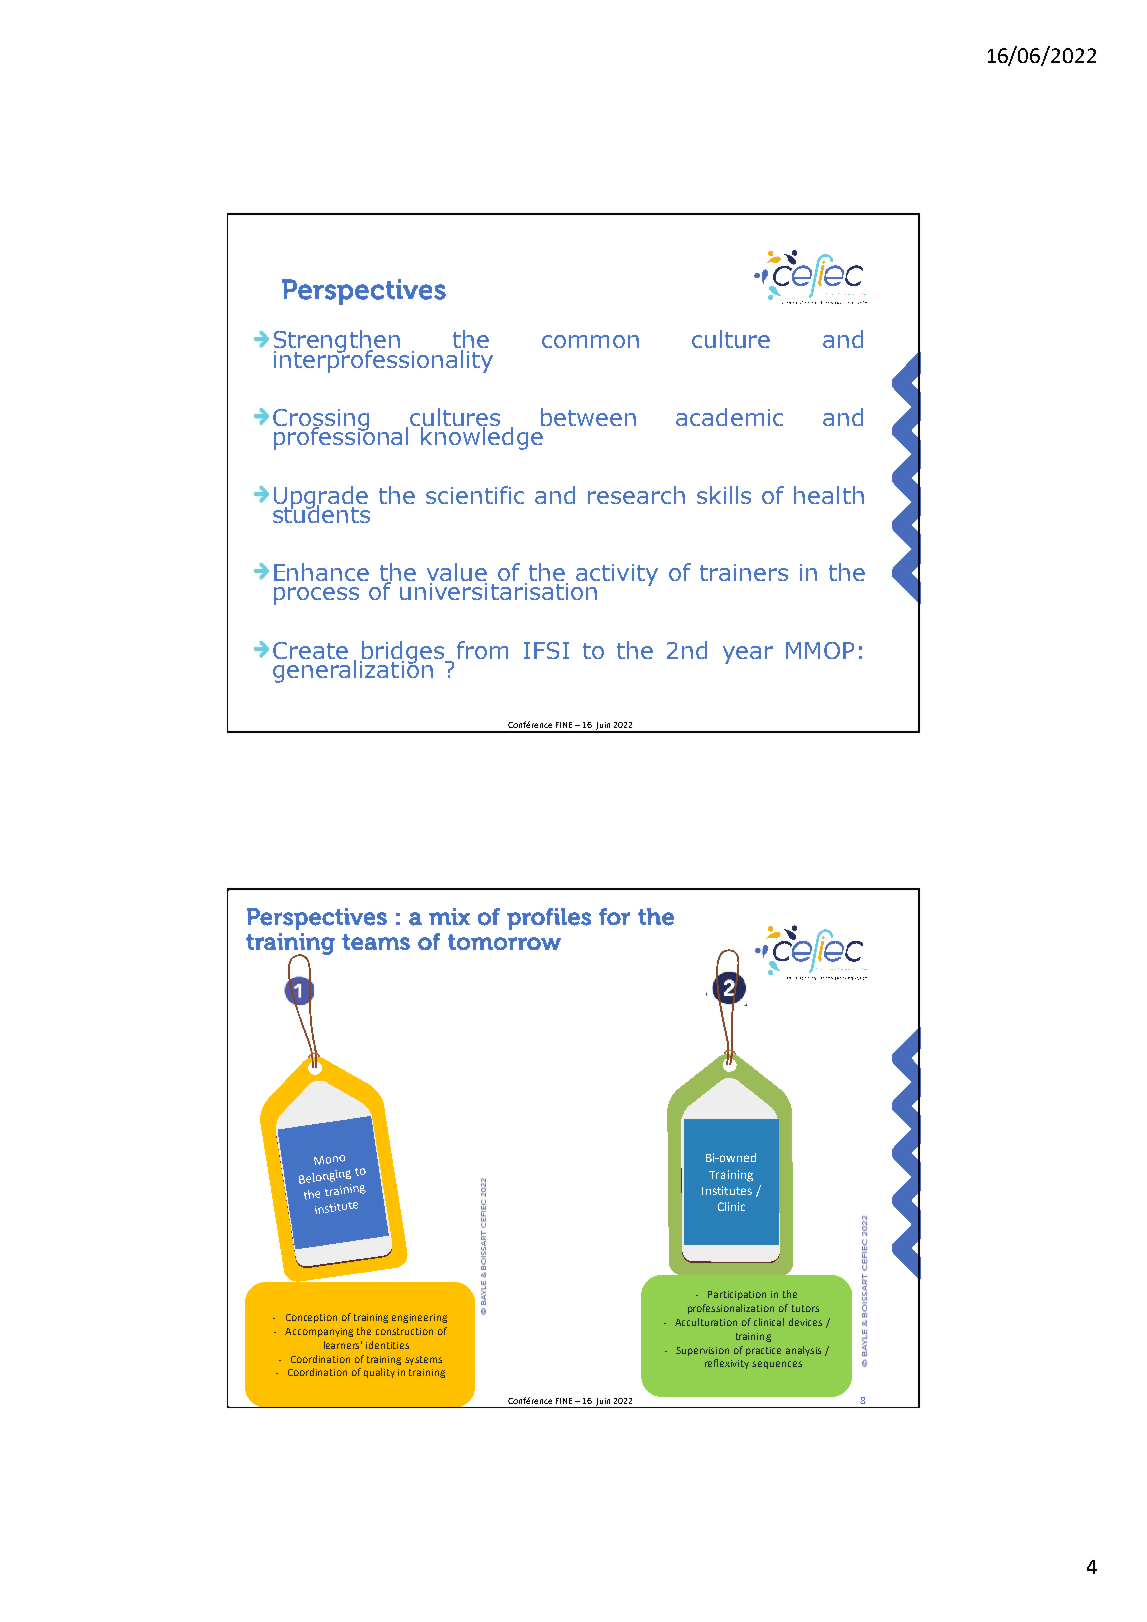 The width and height of the page is (1147, 1622). I want to click on year, so click(748, 655).
